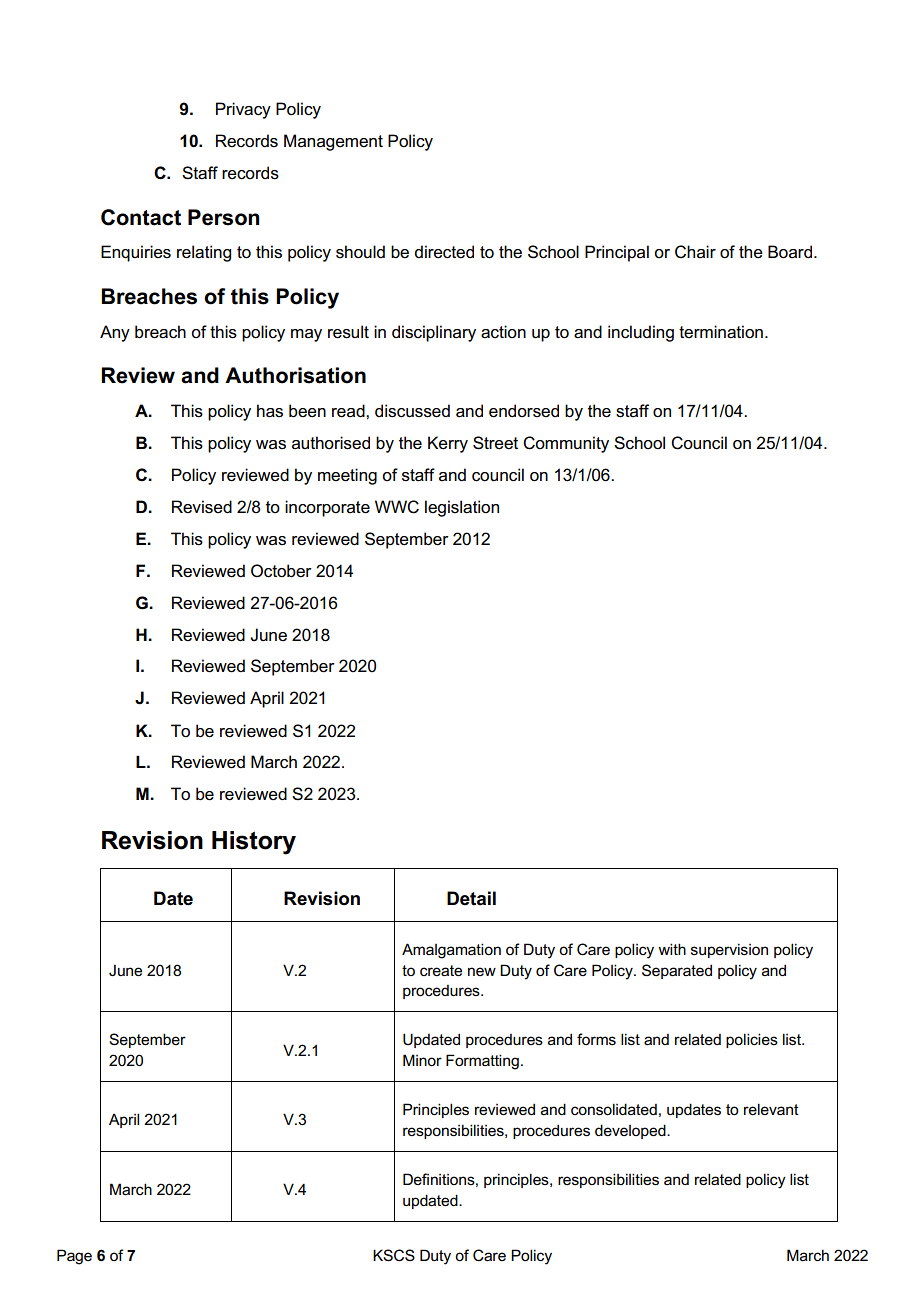  Describe the element at coordinates (471, 898) in the page. I see `Detail` at that location.
